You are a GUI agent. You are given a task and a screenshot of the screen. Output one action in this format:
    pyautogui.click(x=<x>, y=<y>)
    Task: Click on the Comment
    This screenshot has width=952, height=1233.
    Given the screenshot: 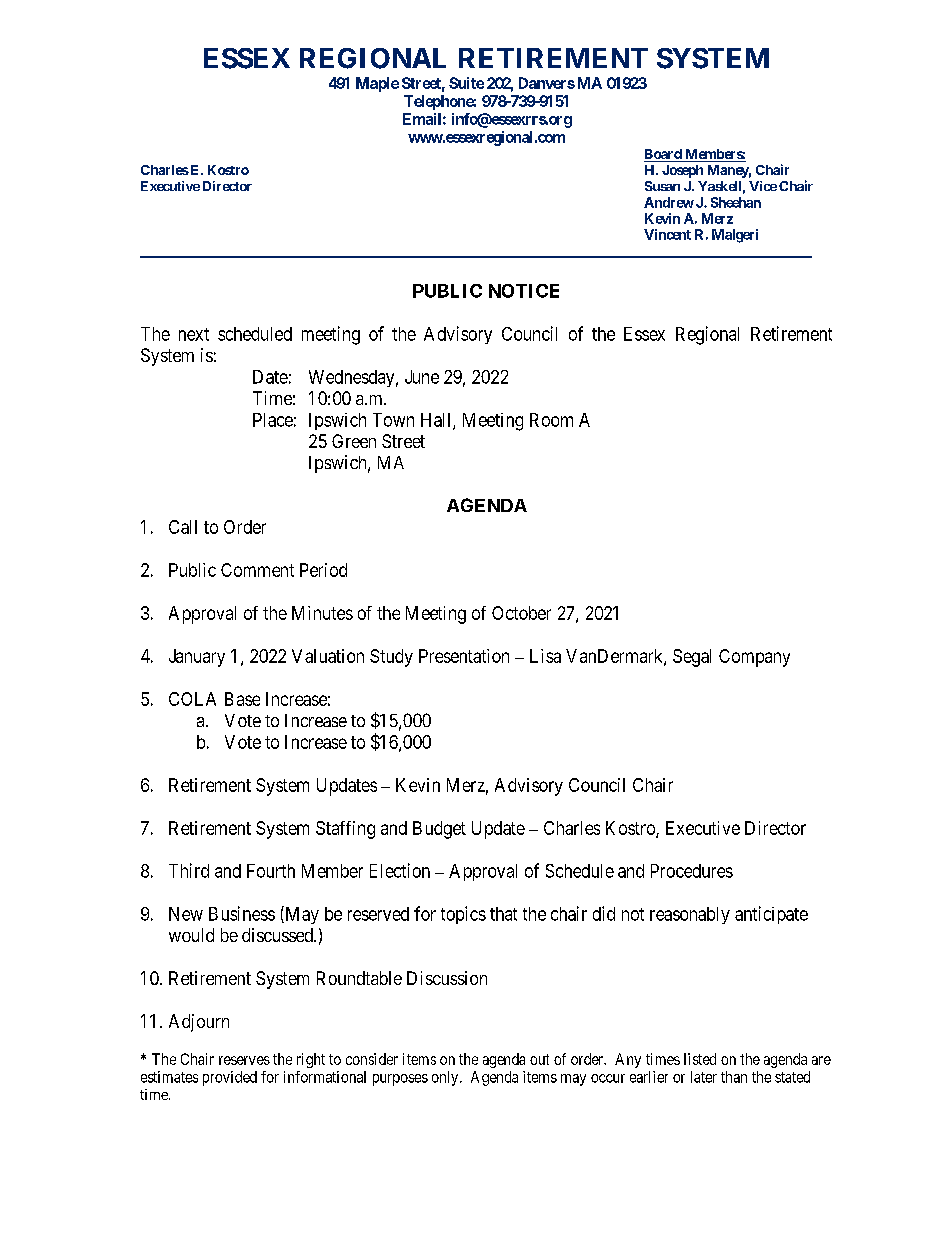 What is the action you would take?
    pyautogui.click(x=257, y=570)
